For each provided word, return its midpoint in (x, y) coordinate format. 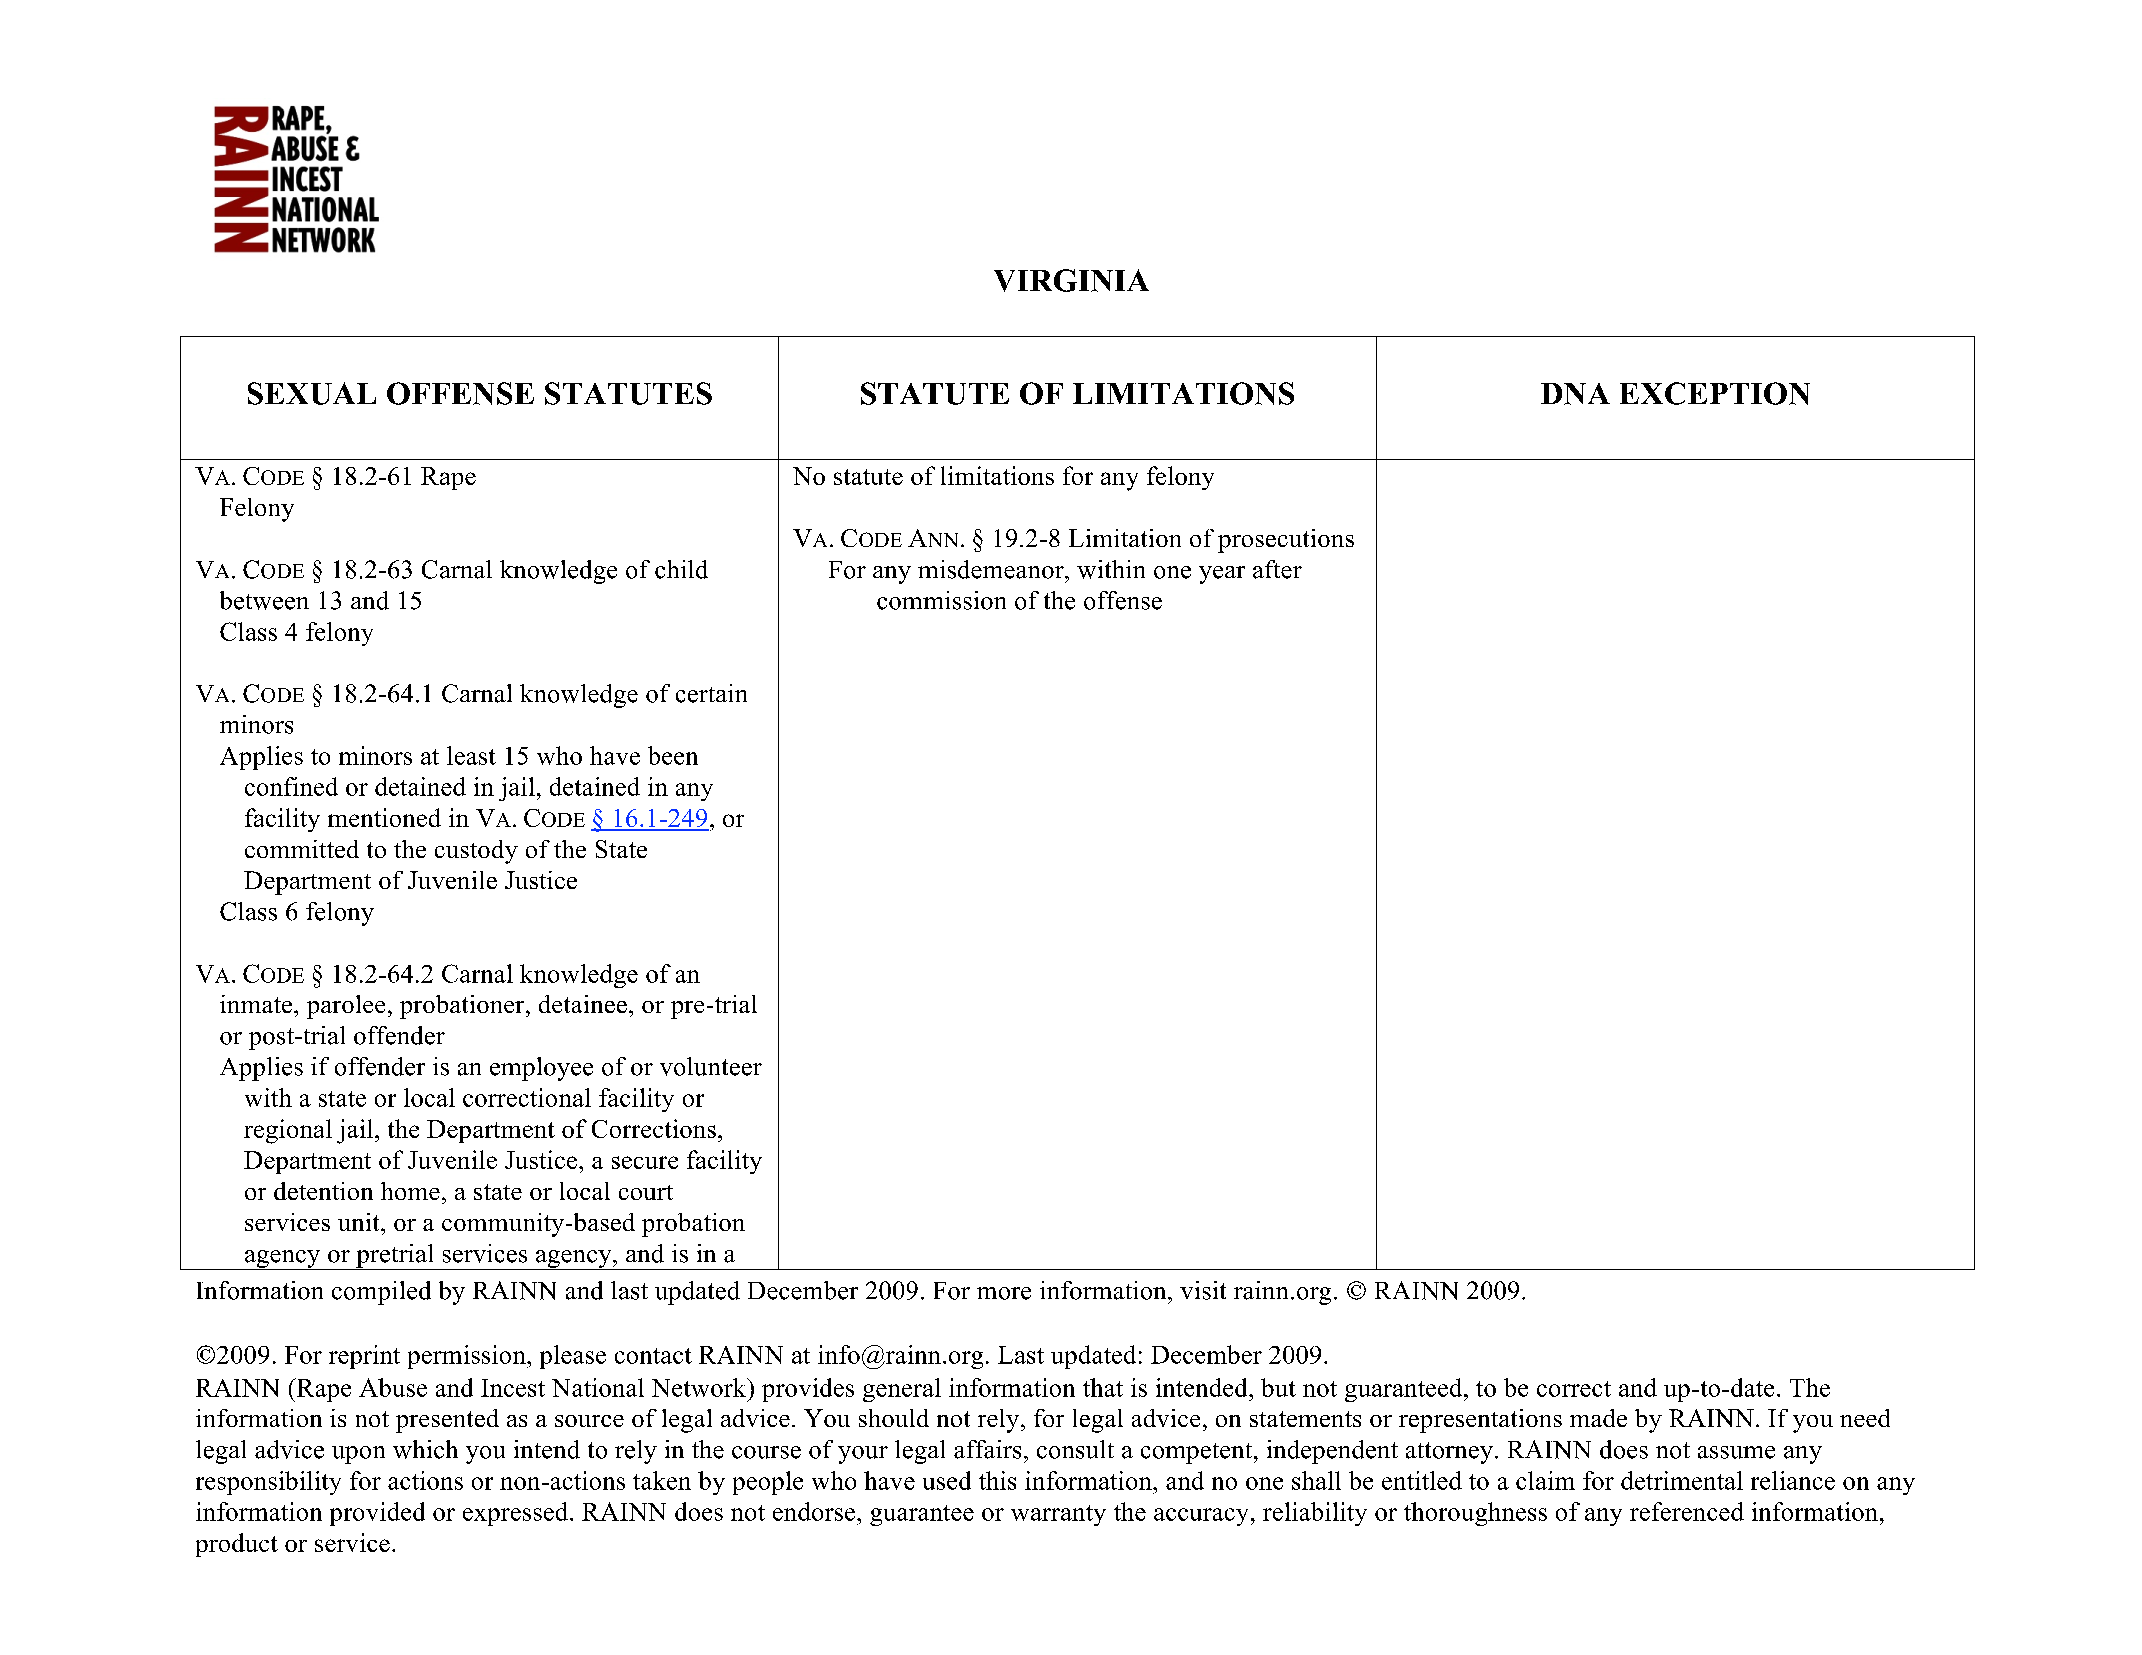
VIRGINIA (1071, 280)
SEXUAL (312, 393)
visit (1203, 1290)
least (471, 755)
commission (941, 600)
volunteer (711, 1066)
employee (541, 1069)
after (1277, 569)
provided (377, 1514)
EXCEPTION (1715, 393)
